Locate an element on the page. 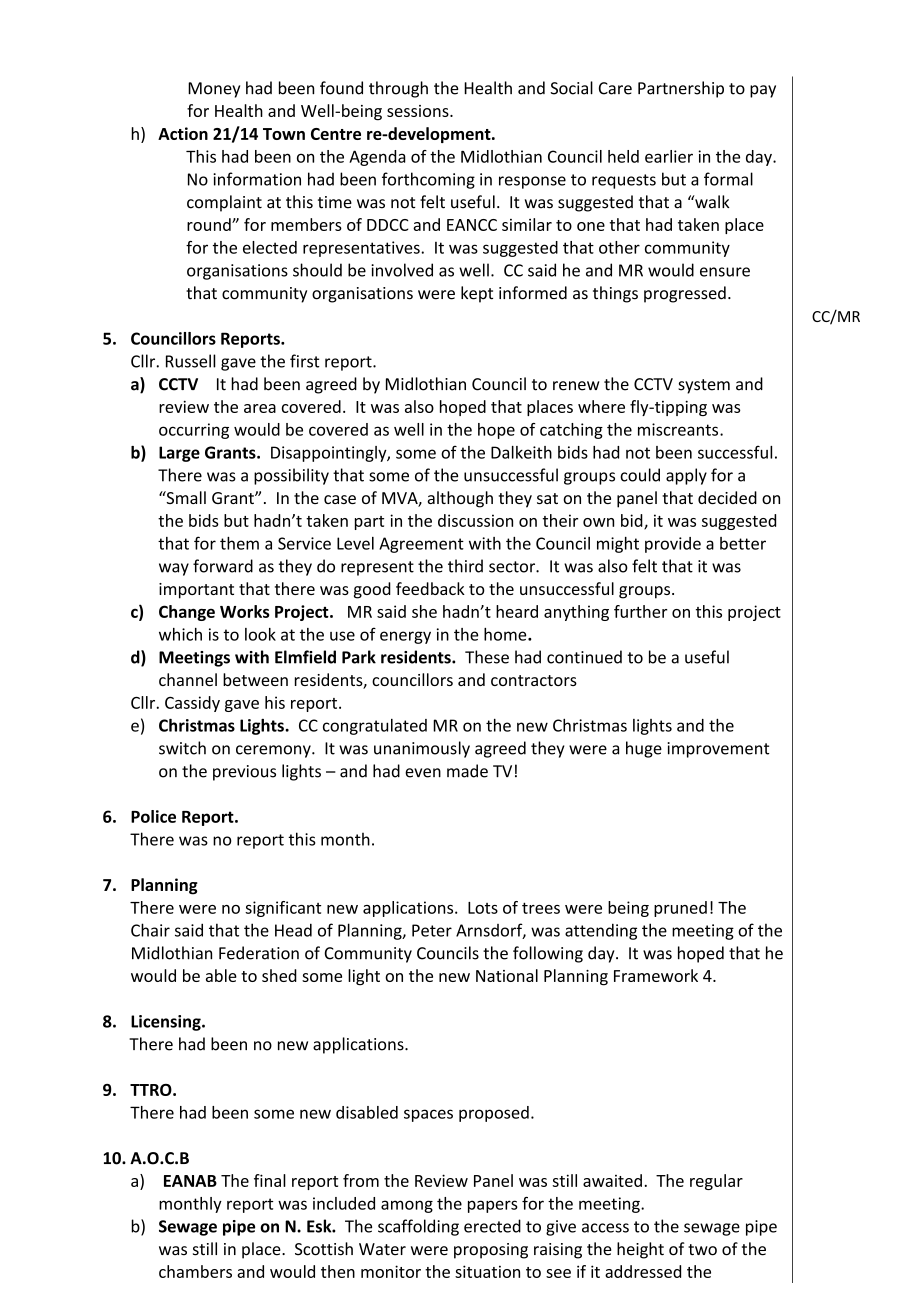  improvement is located at coordinates (718, 750).
